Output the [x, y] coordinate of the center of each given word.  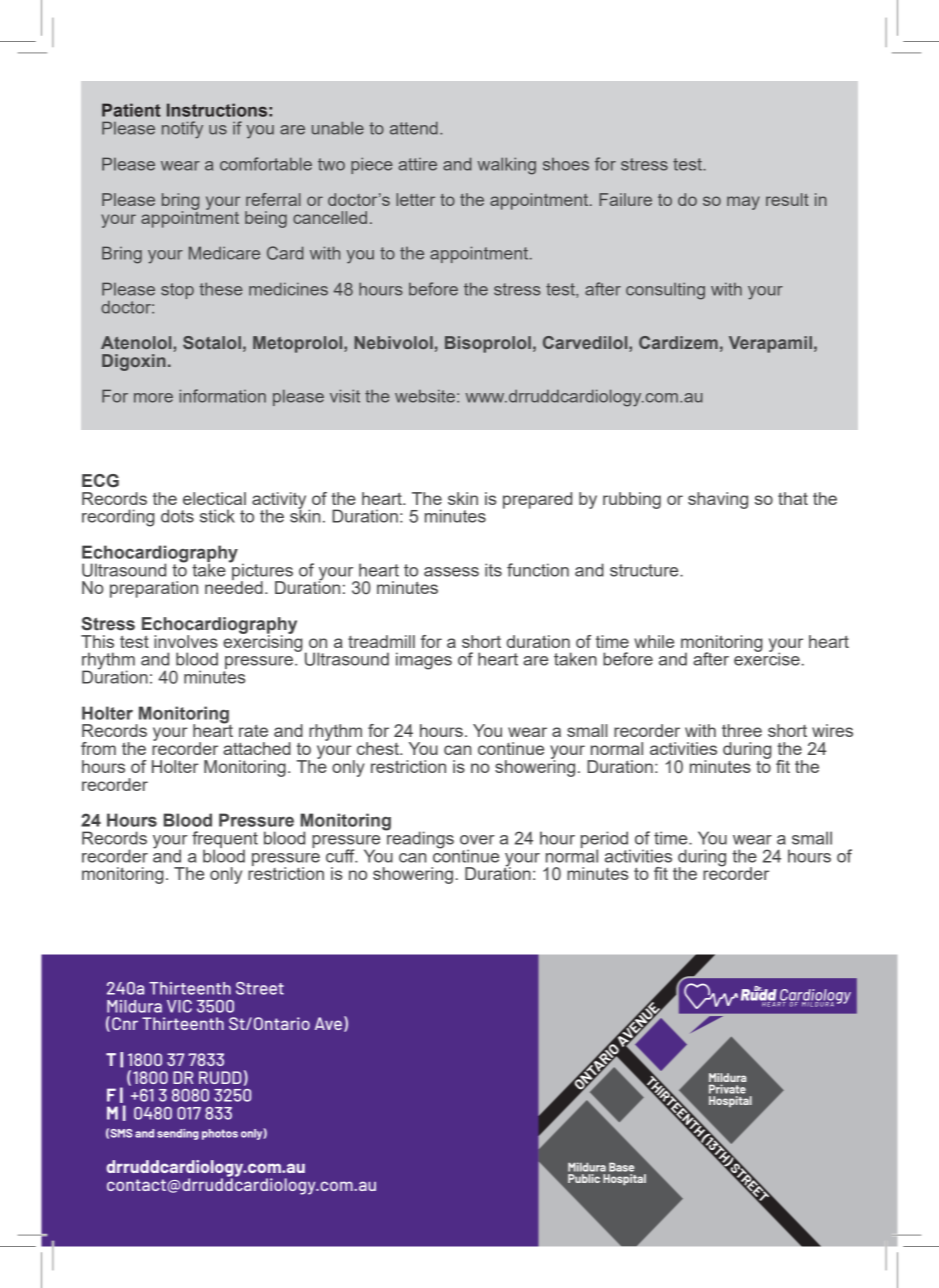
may [743, 203]
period [606, 840]
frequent [225, 840]
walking [507, 166]
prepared [537, 500]
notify [182, 130]
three [742, 730]
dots [177, 516]
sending [178, 1134]
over [477, 840]
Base [621, 1167]
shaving [718, 500]
